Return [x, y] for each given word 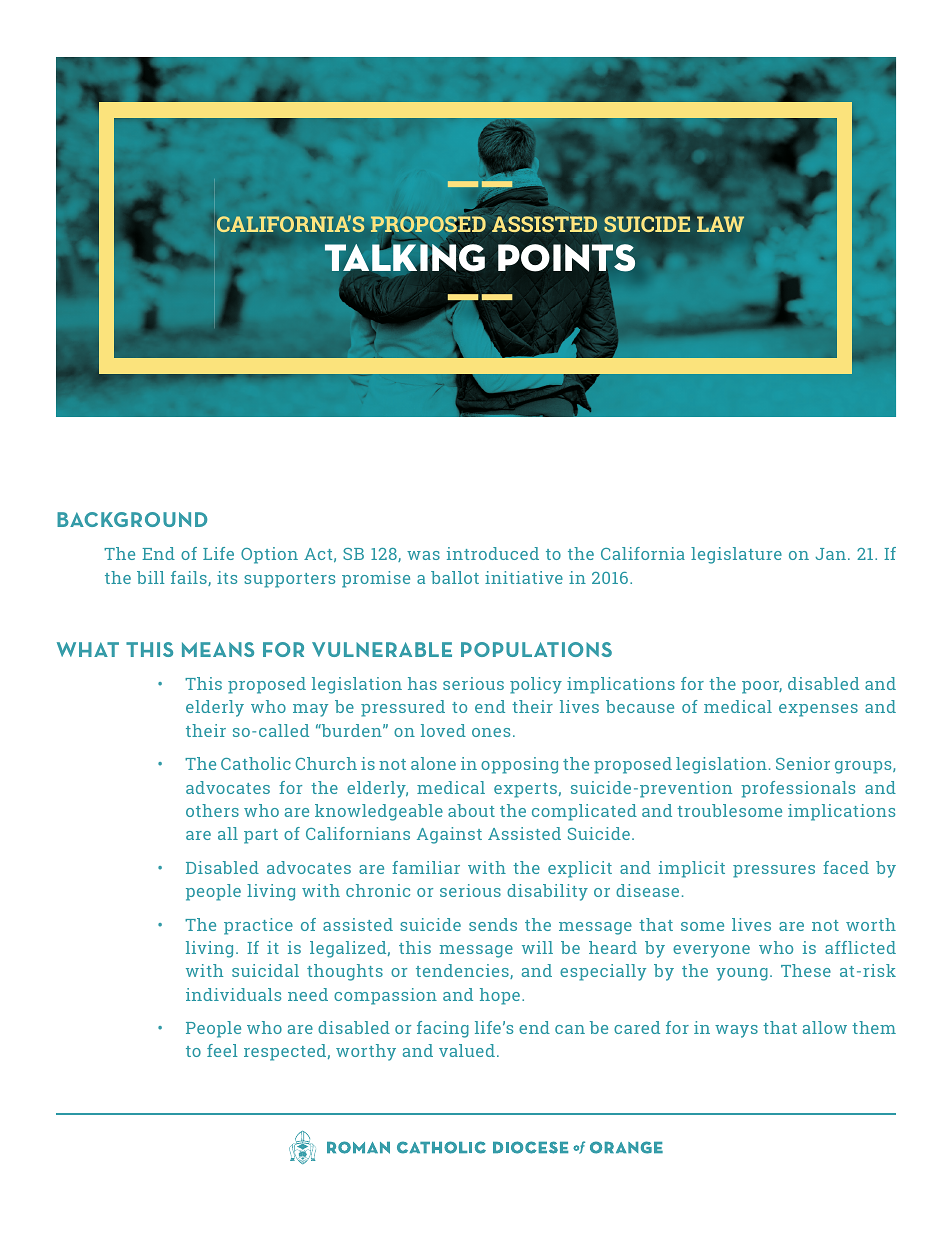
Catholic [256, 763]
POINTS [567, 259]
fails [190, 578]
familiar [426, 867]
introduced [493, 553]
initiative [524, 577]
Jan [830, 554]
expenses [818, 710]
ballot [455, 577]
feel [222, 1050]
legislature [736, 555]
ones [491, 732]
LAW [720, 224]
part [261, 836]
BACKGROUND [132, 519]
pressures [774, 871]
